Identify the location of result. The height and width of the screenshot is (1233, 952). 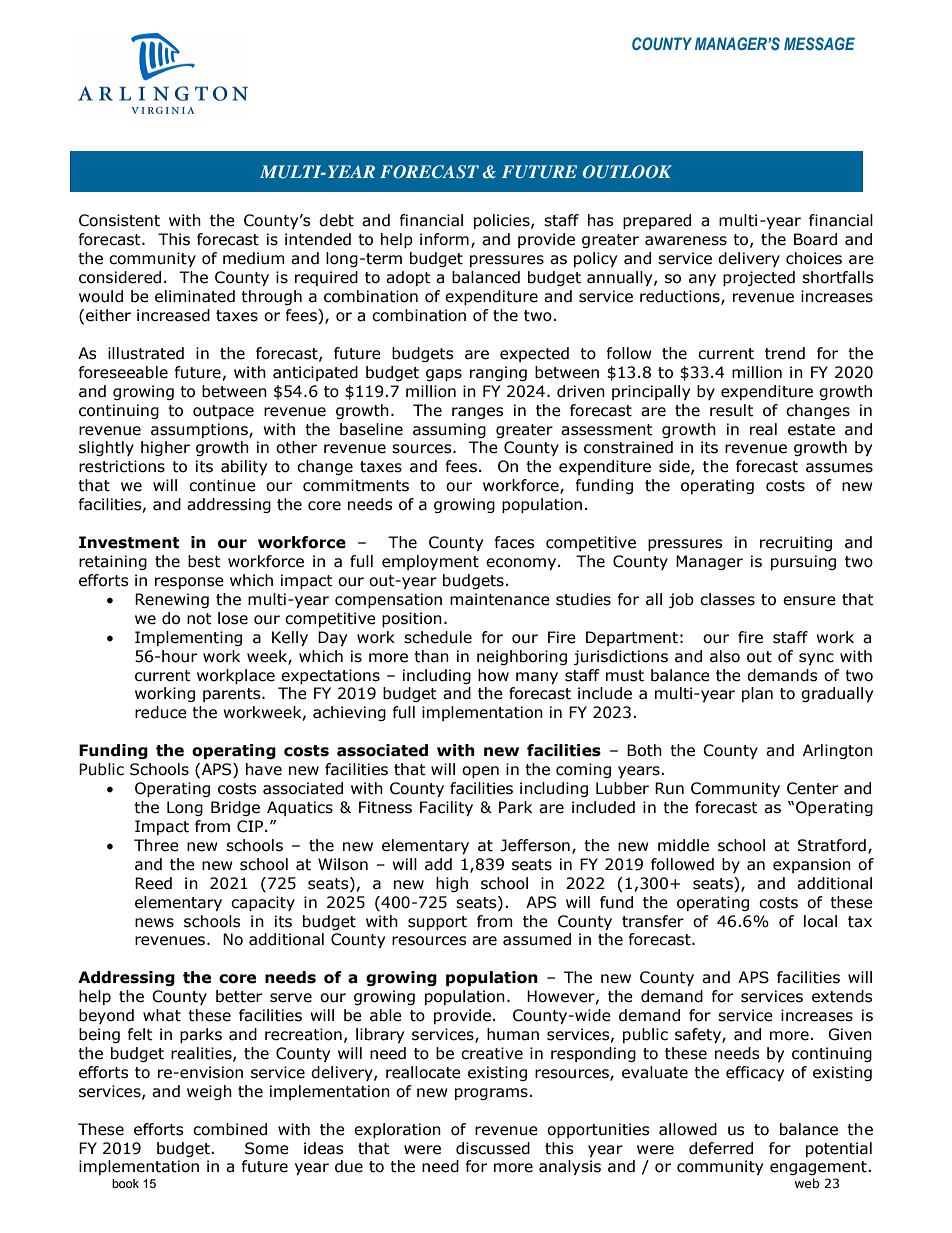
(732, 410).
